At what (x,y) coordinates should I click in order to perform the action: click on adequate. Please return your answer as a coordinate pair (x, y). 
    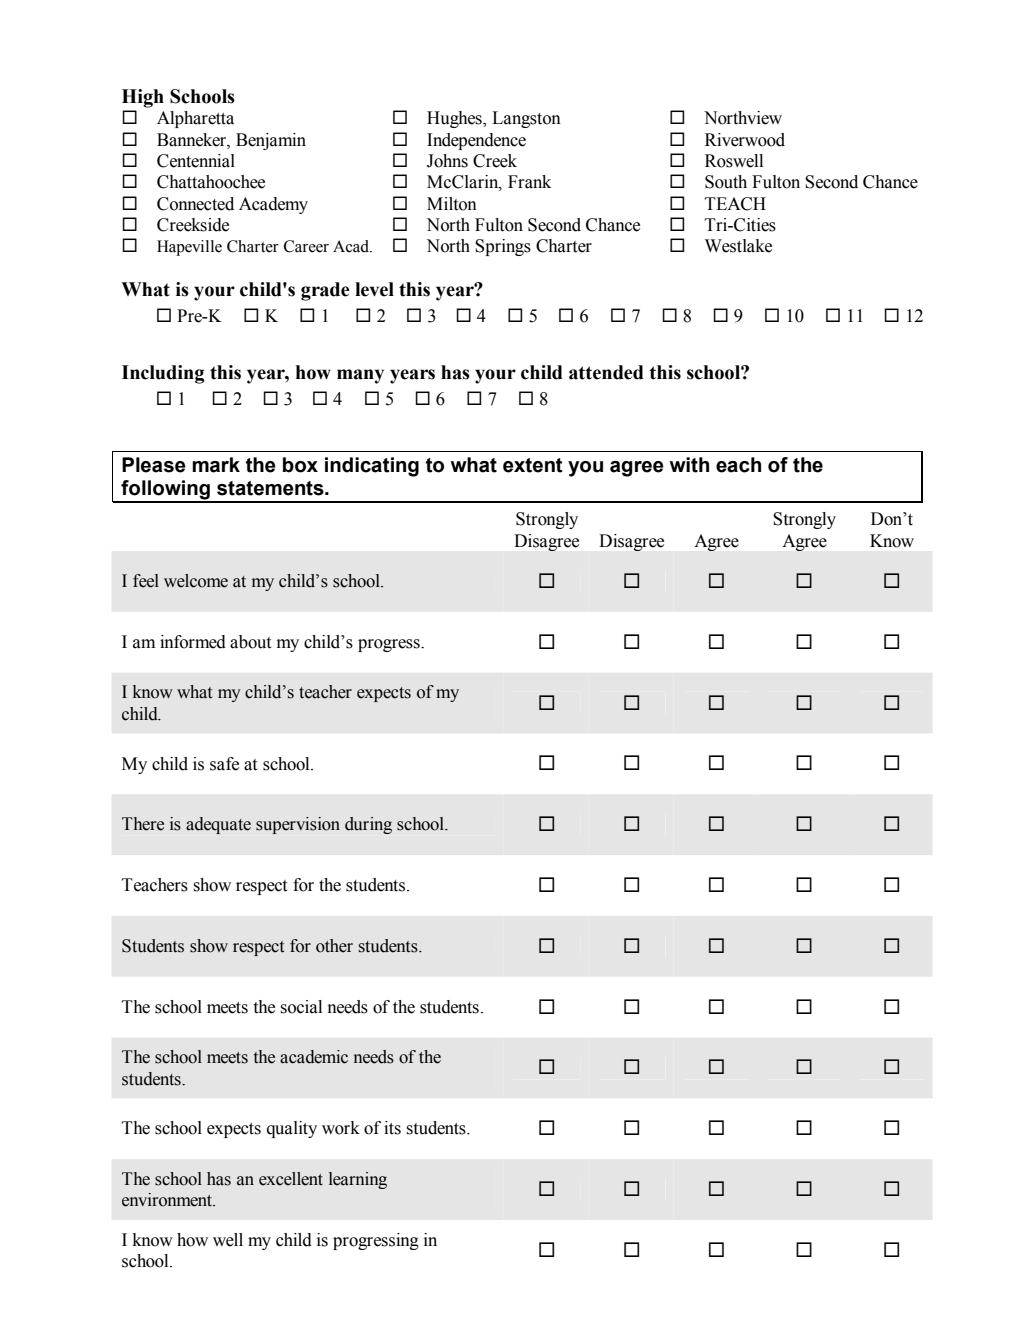
    Looking at the image, I should click on (218, 825).
